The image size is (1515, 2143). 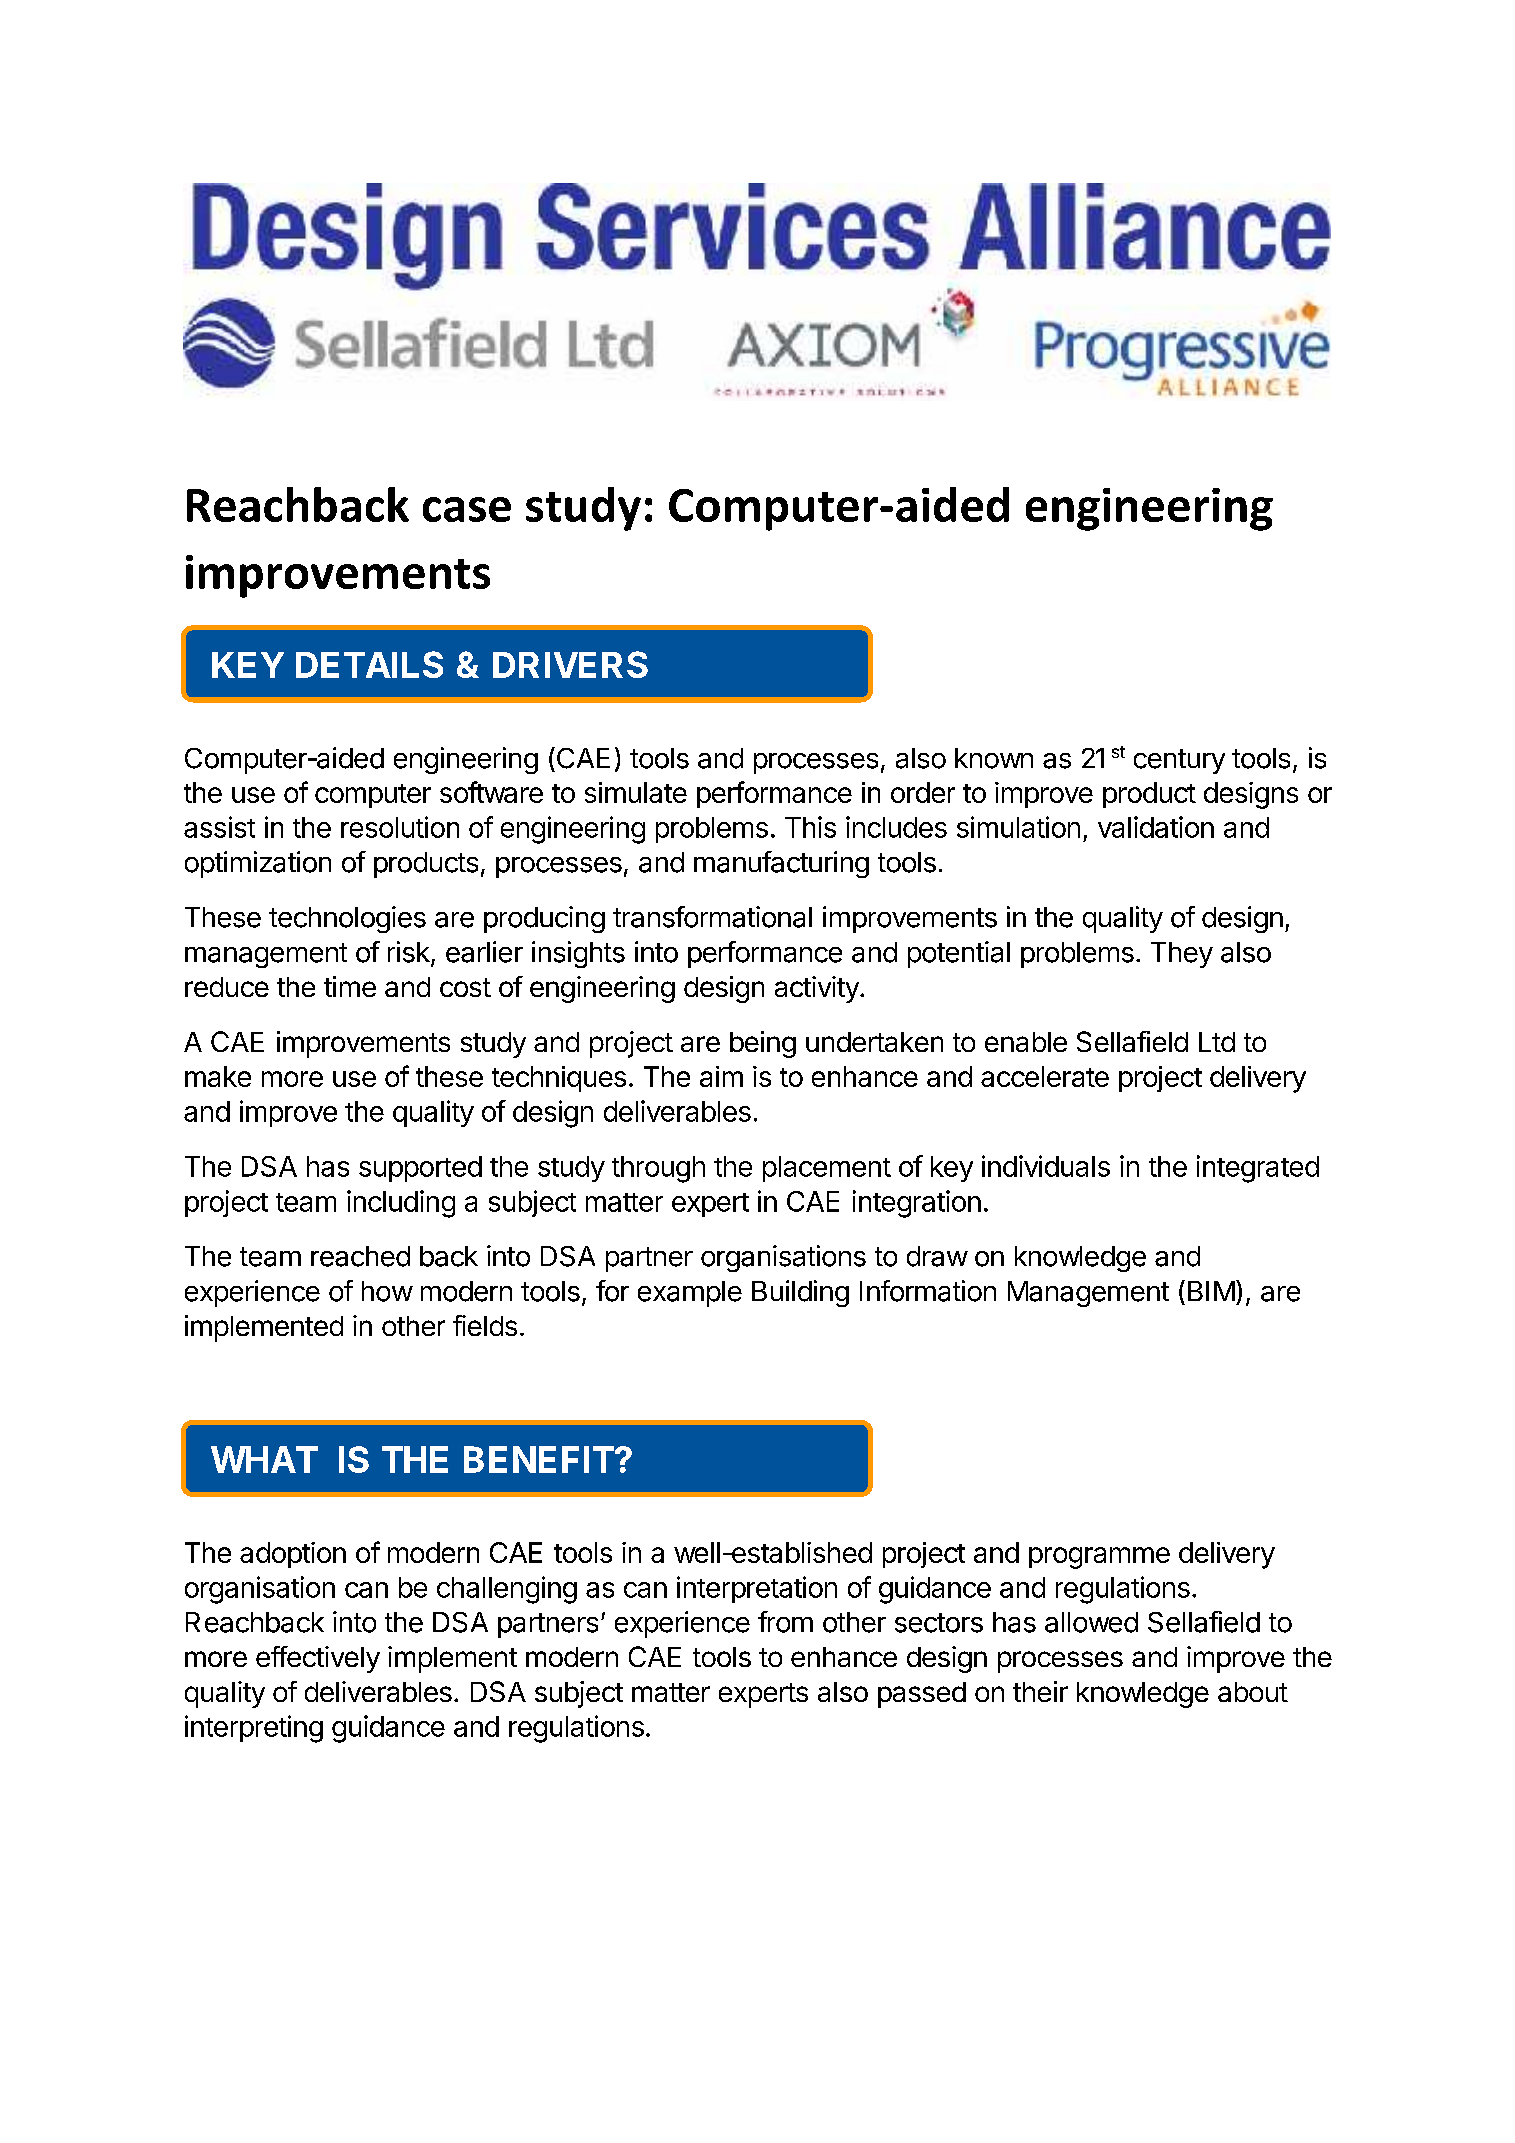 I want to click on supported, so click(x=420, y=1169).
